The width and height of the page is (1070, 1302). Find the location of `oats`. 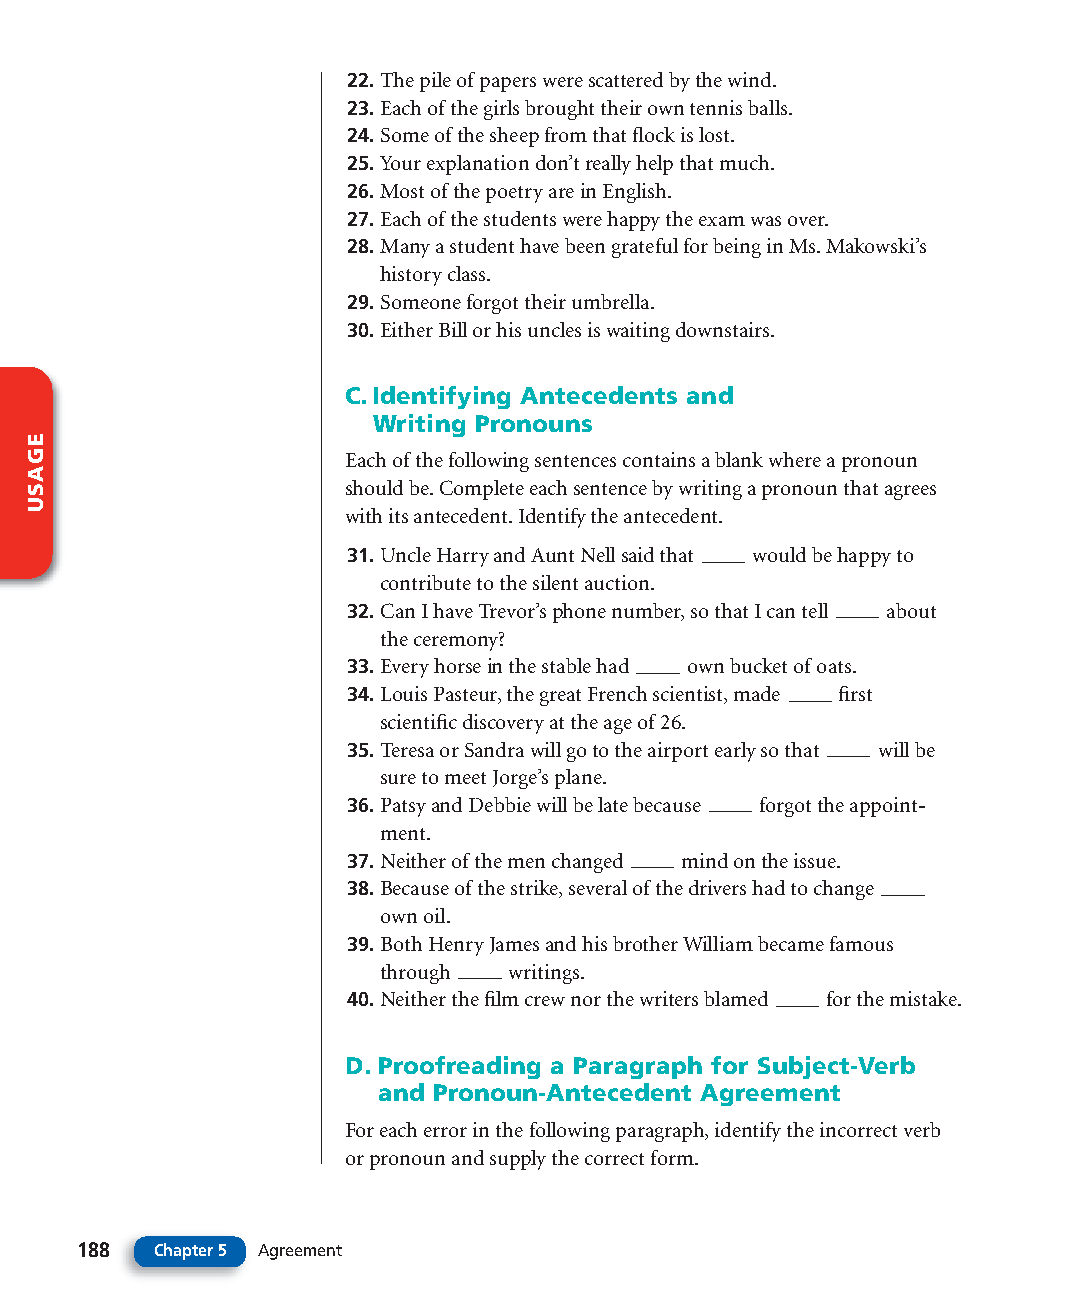

oats is located at coordinates (834, 667).
